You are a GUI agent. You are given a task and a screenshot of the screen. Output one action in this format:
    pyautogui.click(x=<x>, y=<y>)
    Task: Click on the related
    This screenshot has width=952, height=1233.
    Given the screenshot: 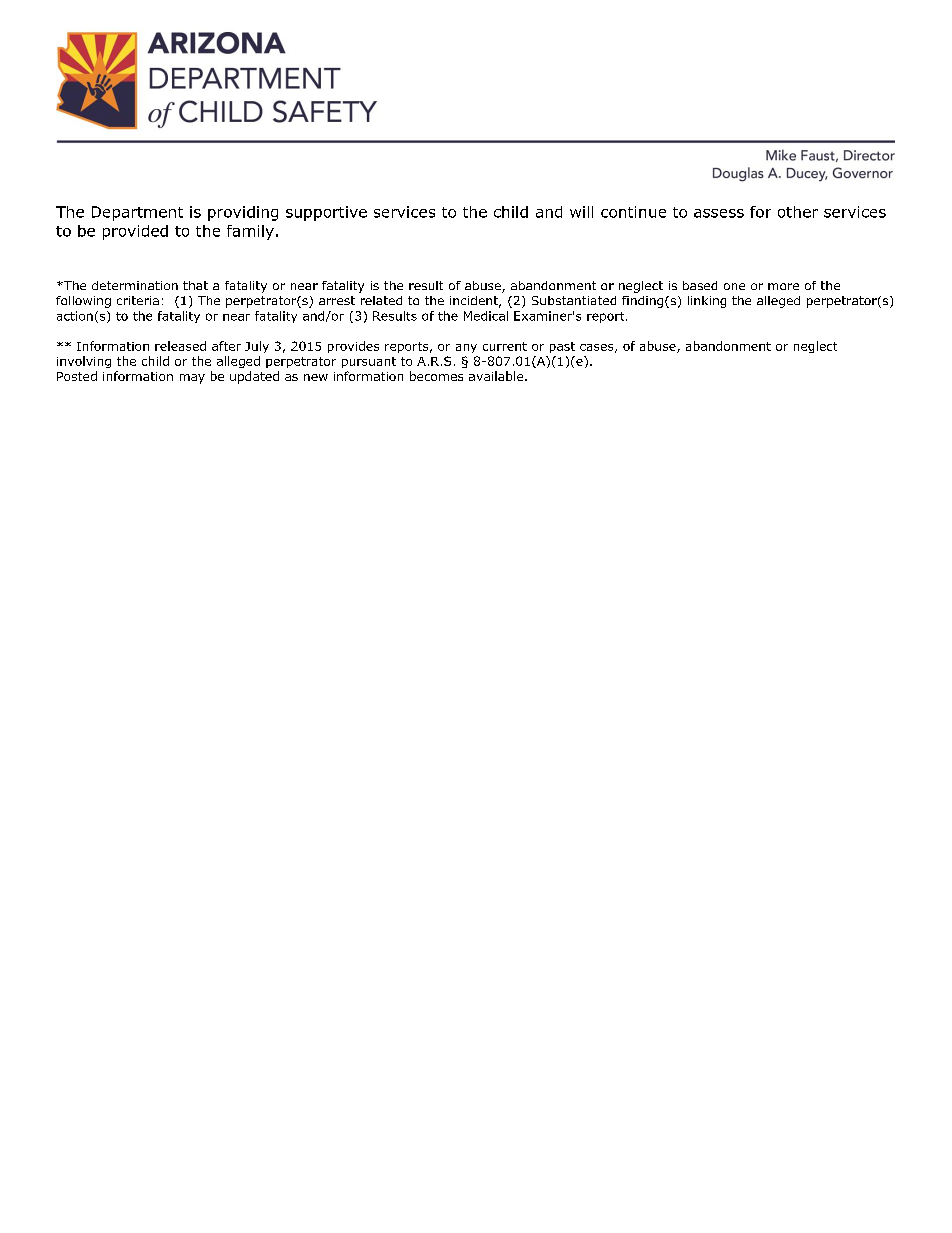 What is the action you would take?
    pyautogui.click(x=381, y=300)
